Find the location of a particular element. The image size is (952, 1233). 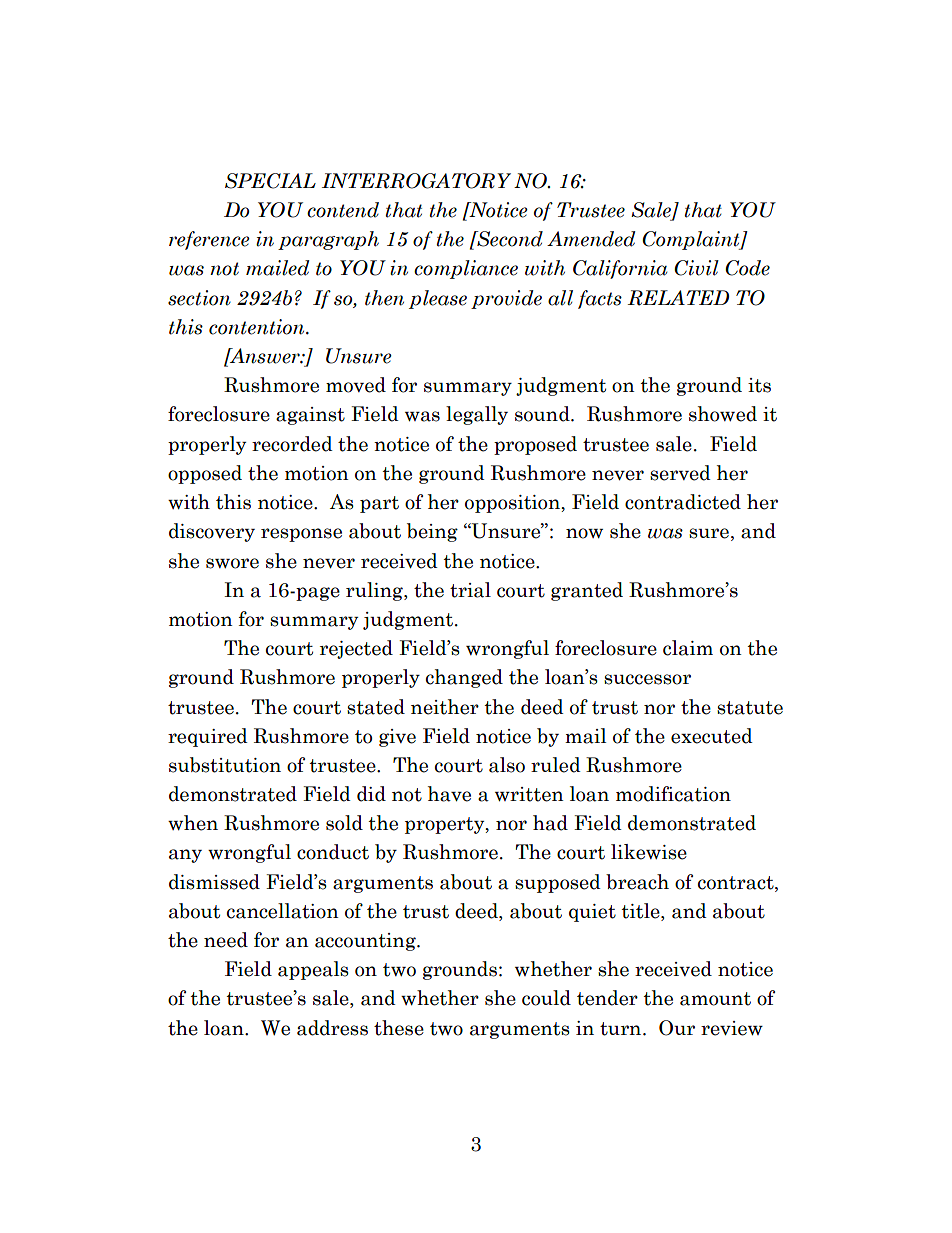

compliance is located at coordinates (466, 269).
